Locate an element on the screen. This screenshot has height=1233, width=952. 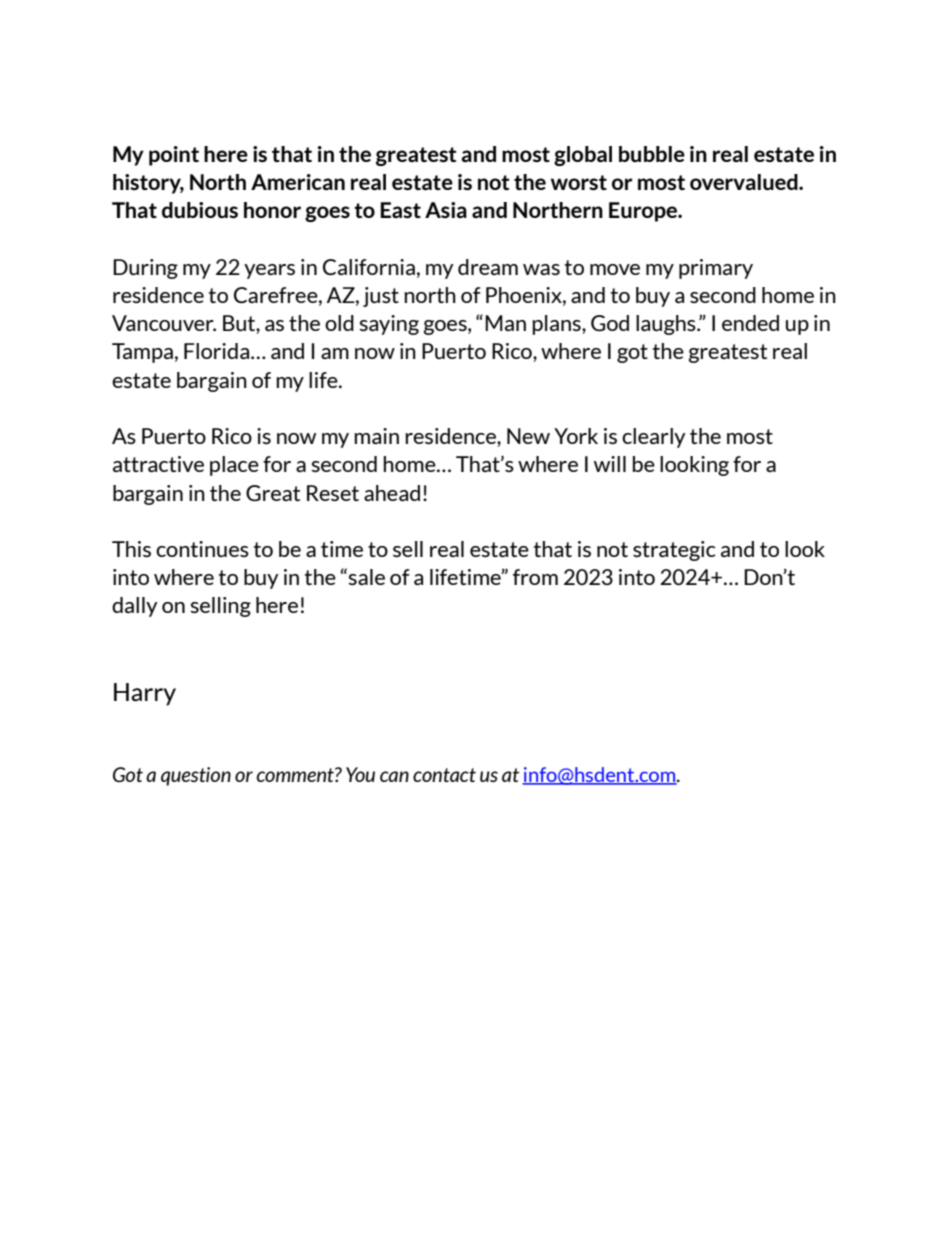
bubble is located at coordinates (652, 154).
